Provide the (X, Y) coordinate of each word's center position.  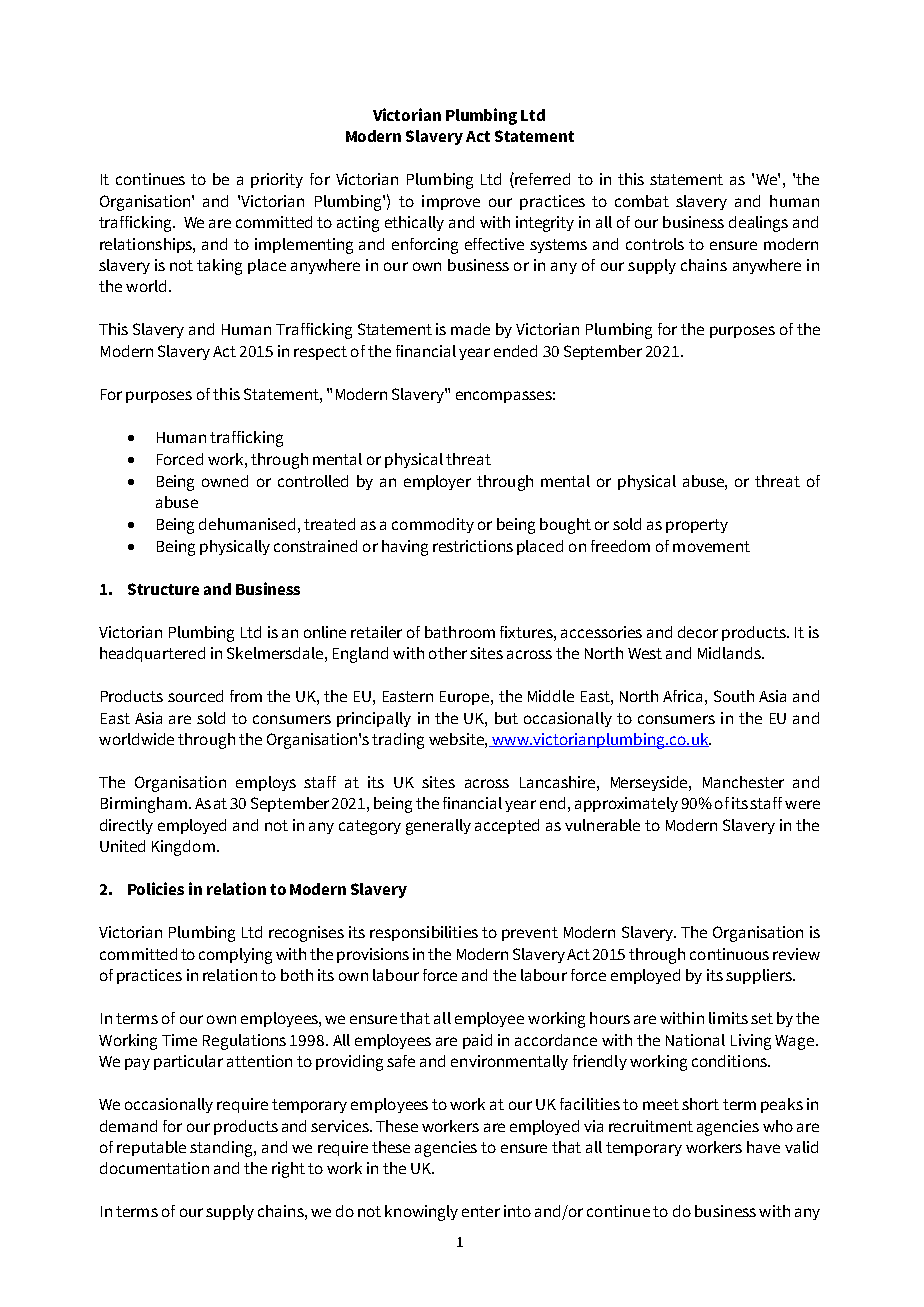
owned (225, 481)
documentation (154, 1168)
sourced (195, 696)
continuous (729, 954)
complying (235, 956)
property (697, 526)
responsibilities (424, 933)
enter (481, 1211)
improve (451, 202)
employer (437, 482)
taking (219, 267)
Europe (466, 698)
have (763, 1147)
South (734, 696)
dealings (758, 224)
